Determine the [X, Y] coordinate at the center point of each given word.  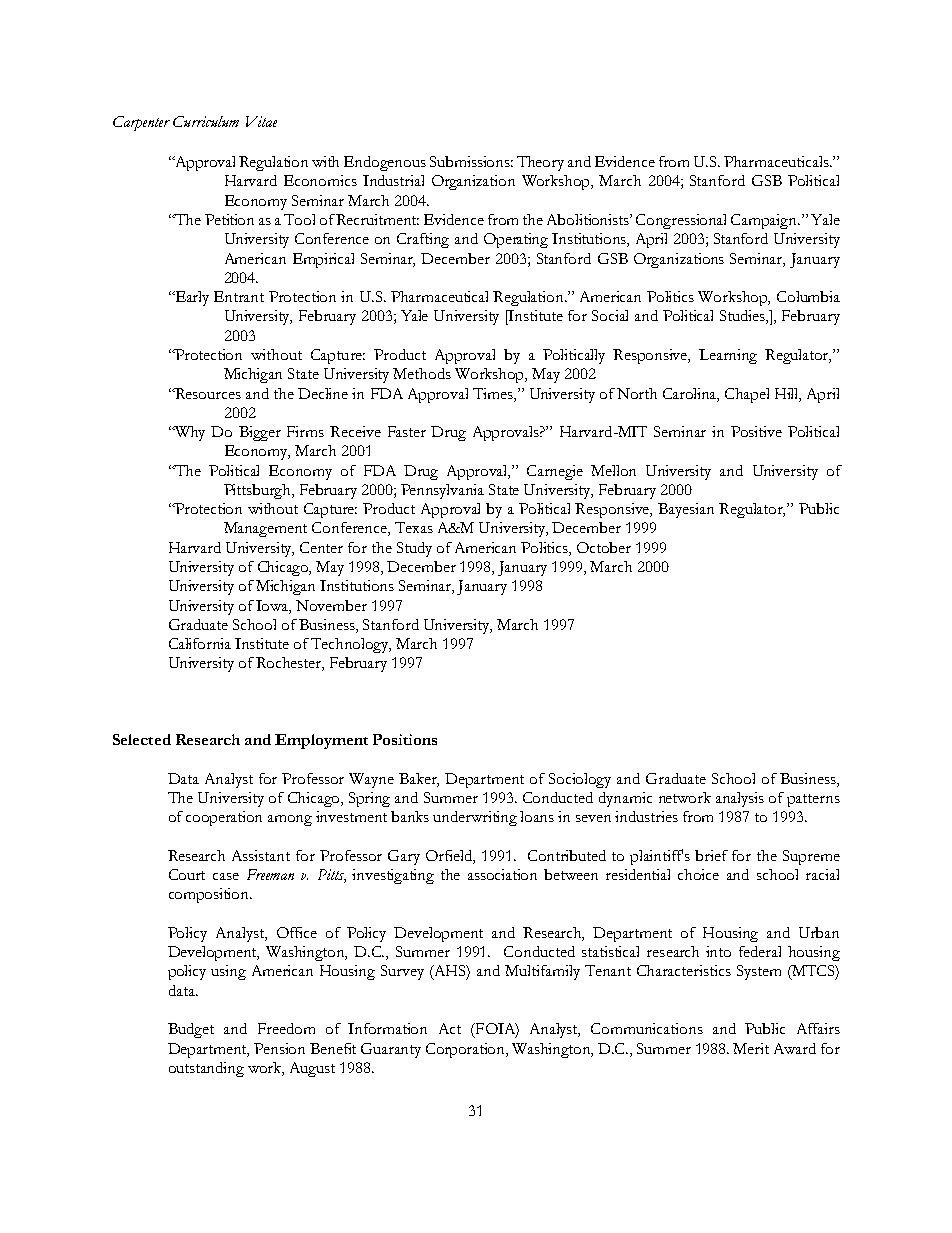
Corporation [467, 1050]
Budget [191, 1030]
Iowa [273, 606]
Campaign [765, 221]
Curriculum [206, 121]
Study [414, 549]
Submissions [471, 161]
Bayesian [686, 510]
